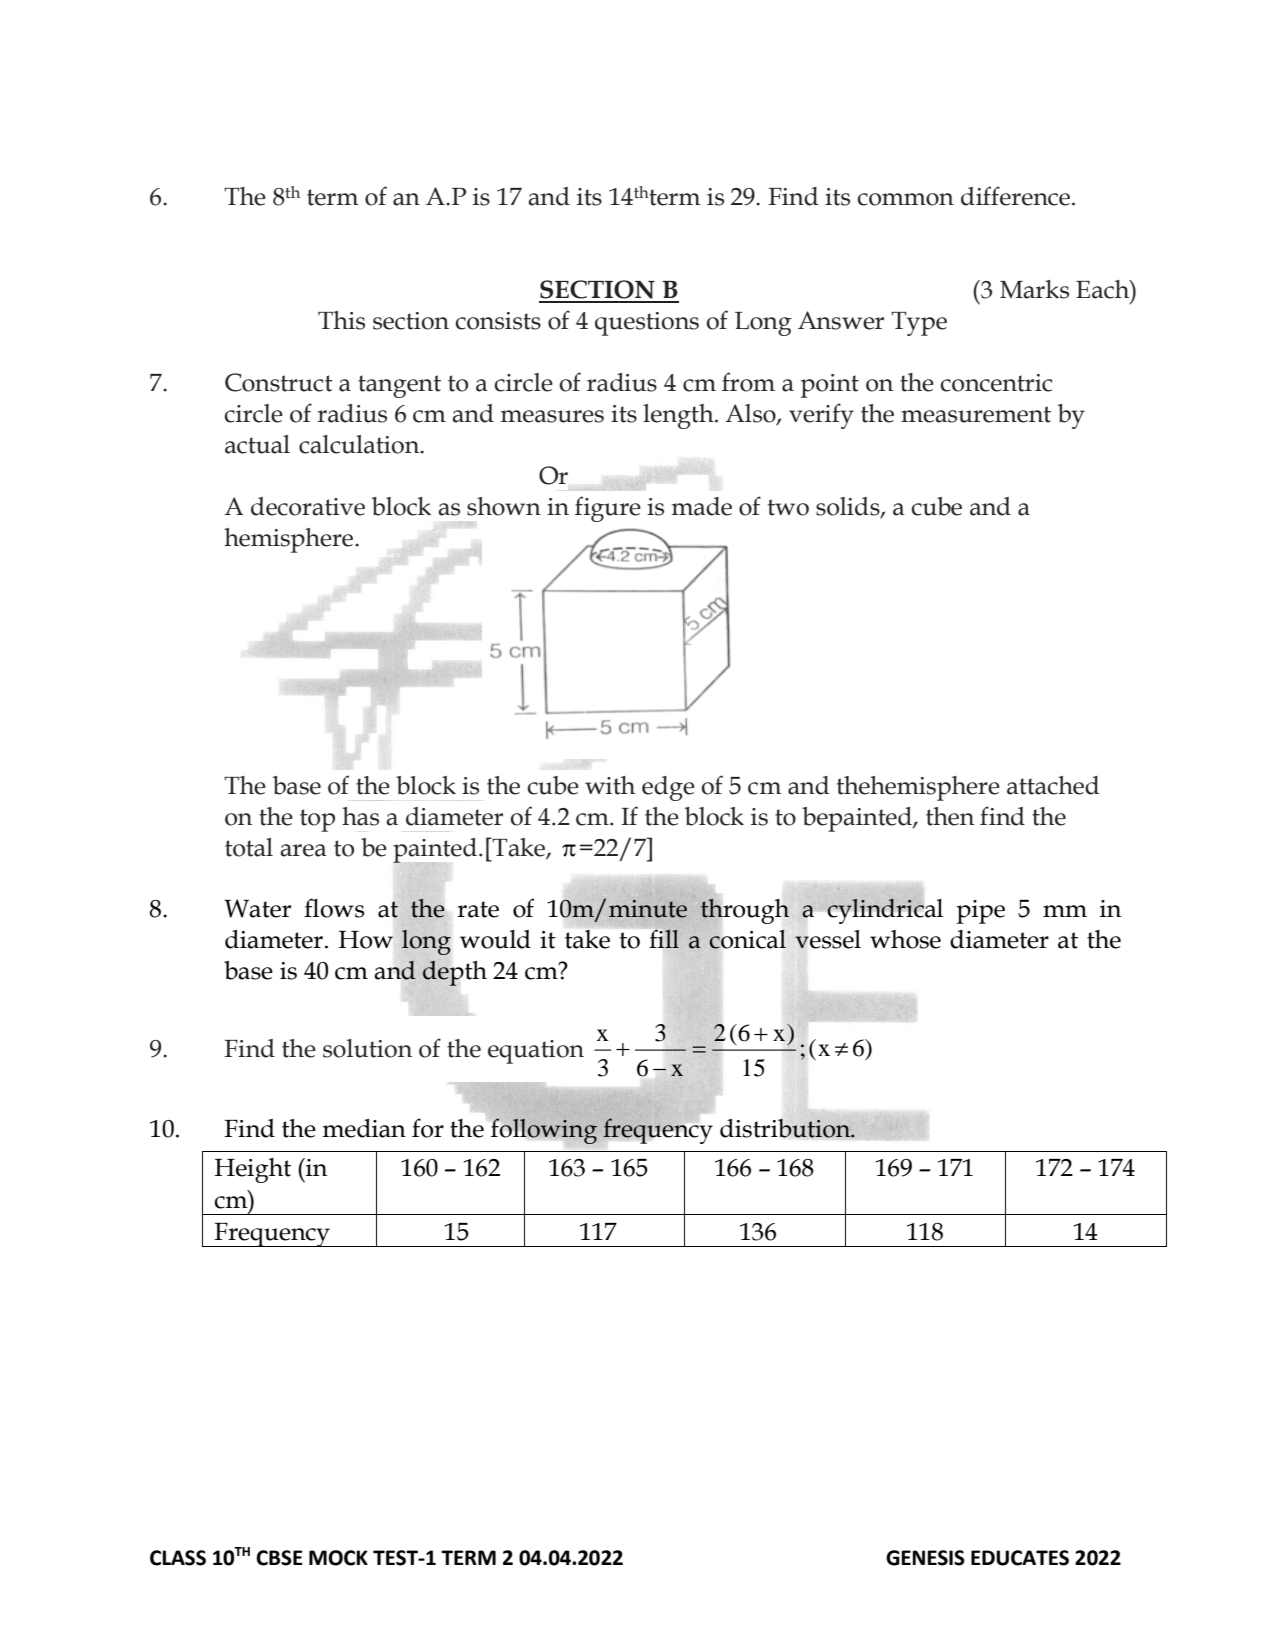 Image resolution: width=1271 pixels, height=1645 pixels. I want to click on then, so click(950, 816).
